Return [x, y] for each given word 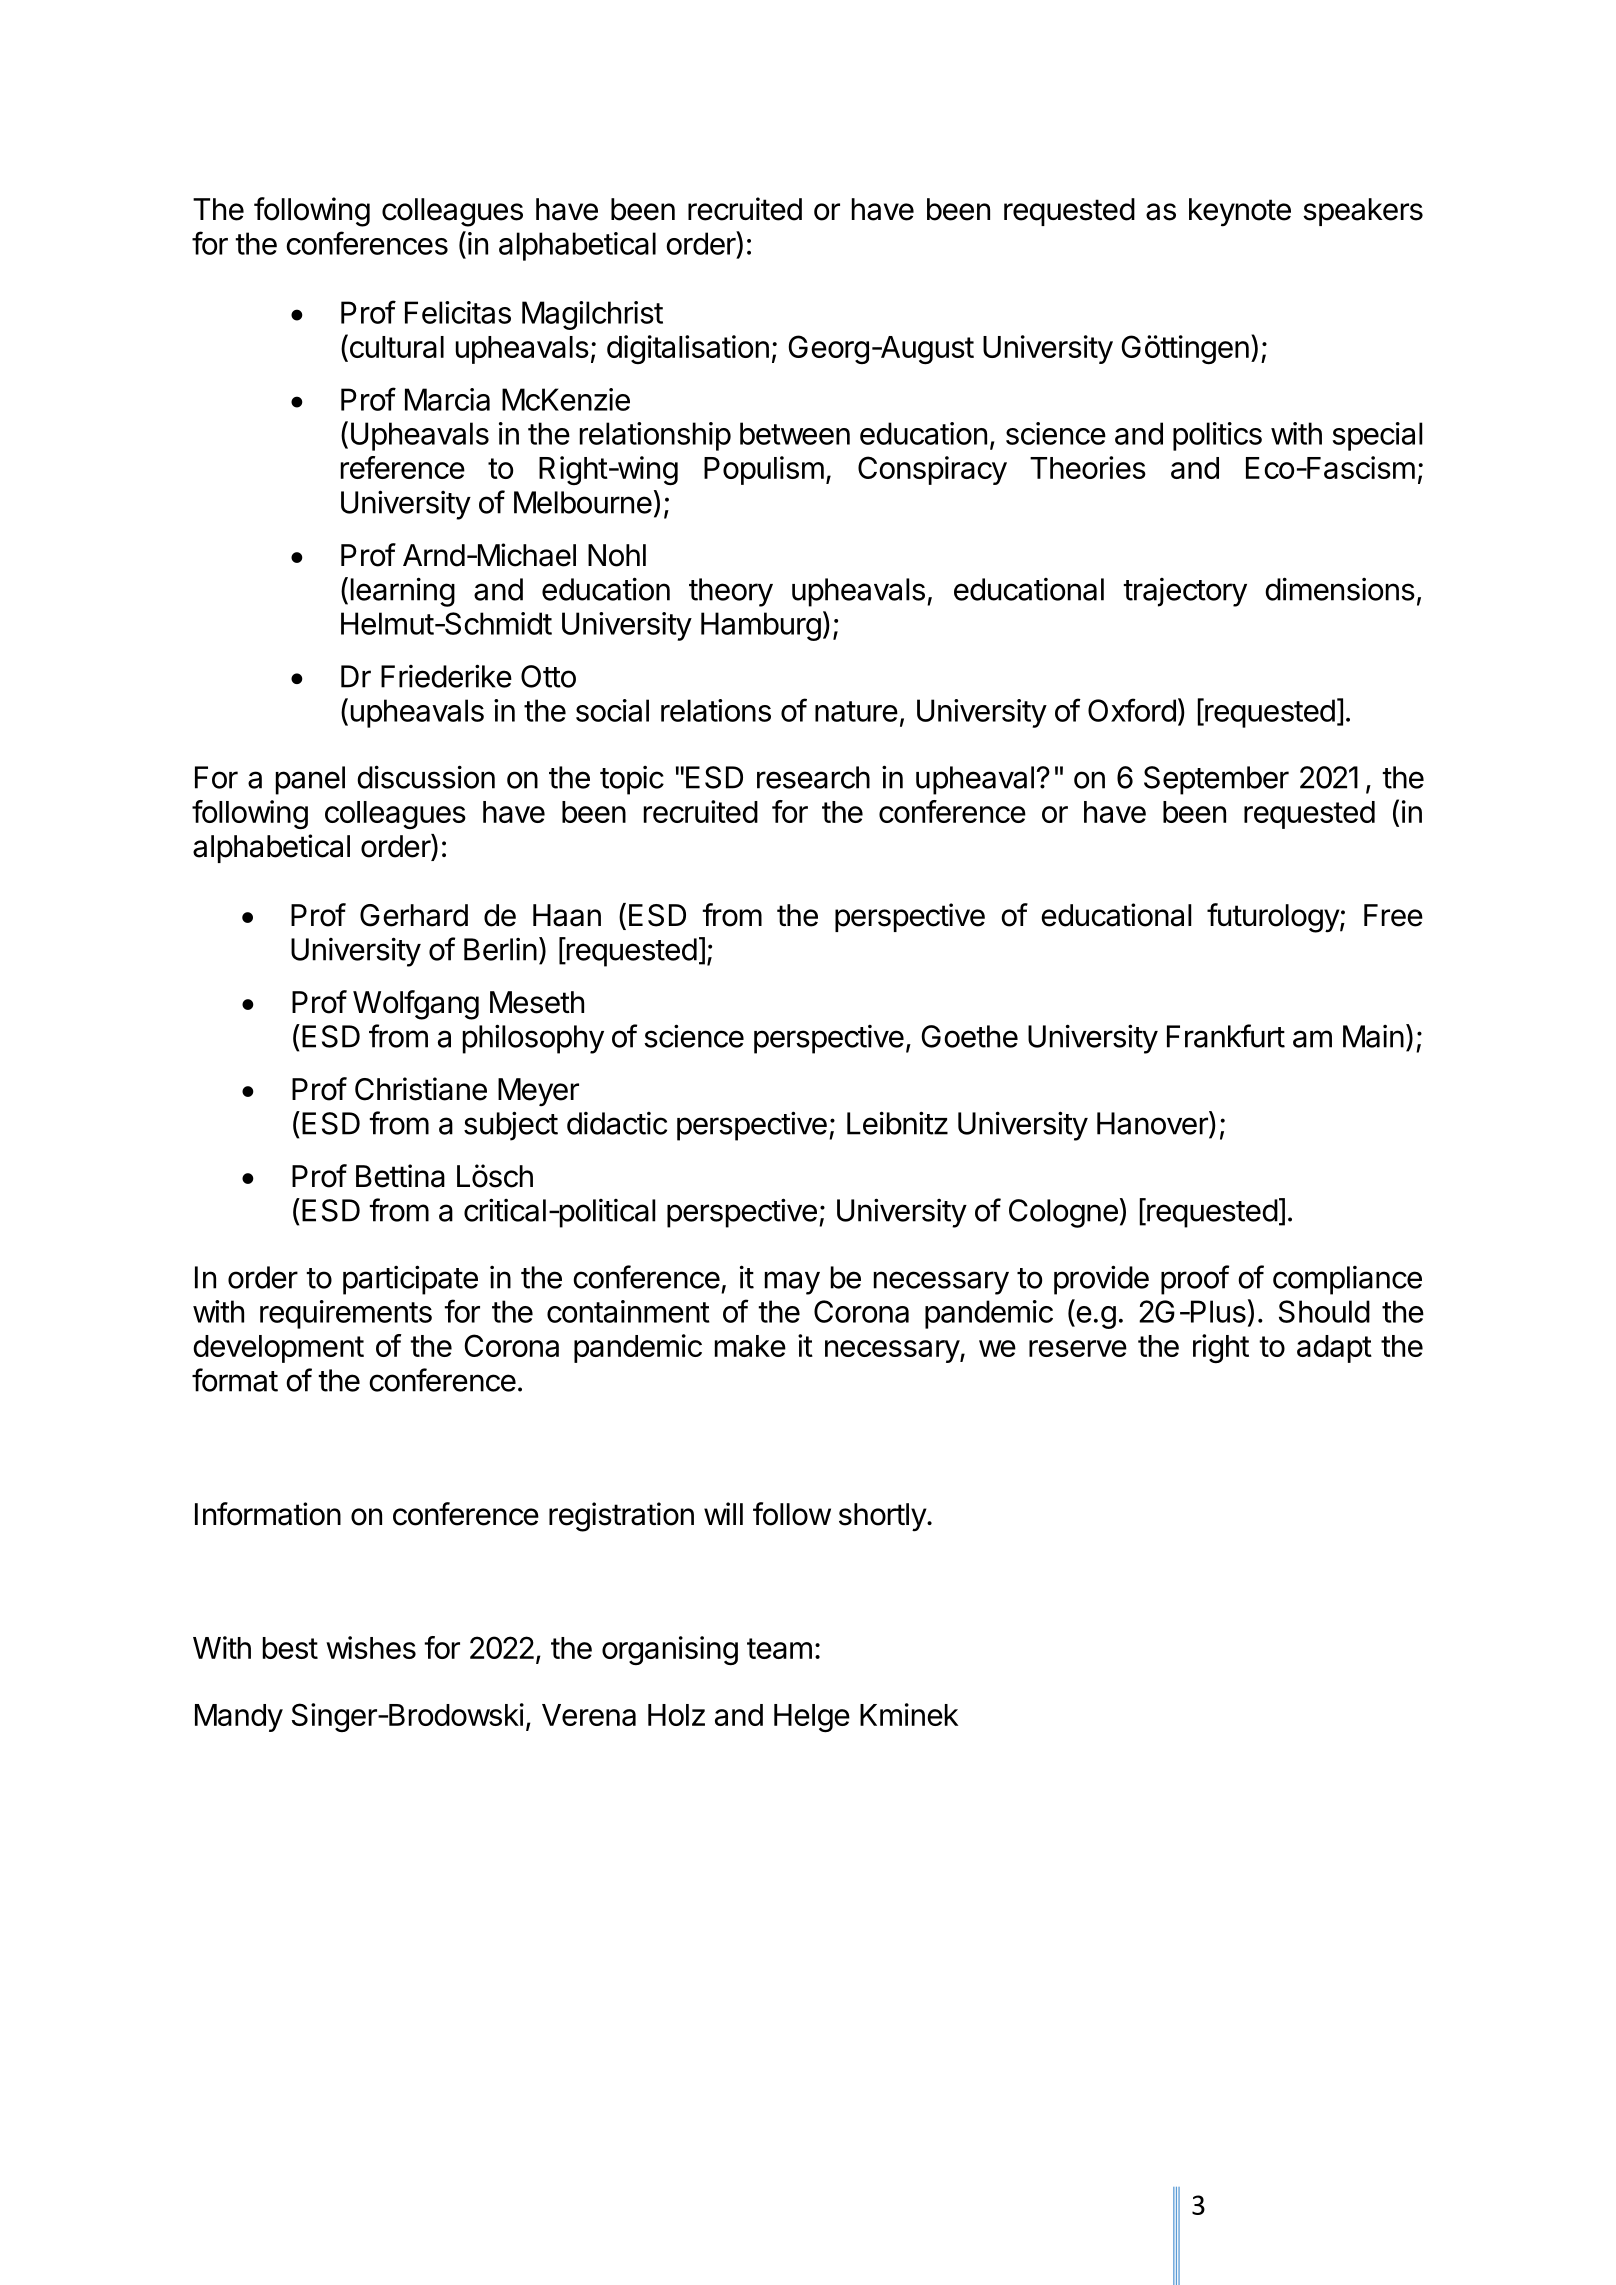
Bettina [400, 1176]
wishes [371, 1647]
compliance [1347, 1280]
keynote [1240, 212]
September [1216, 780]
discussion [426, 777]
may [792, 1283]
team [779, 1648]
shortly [883, 1517]
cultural [395, 347]
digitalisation [688, 349]
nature [856, 711]
